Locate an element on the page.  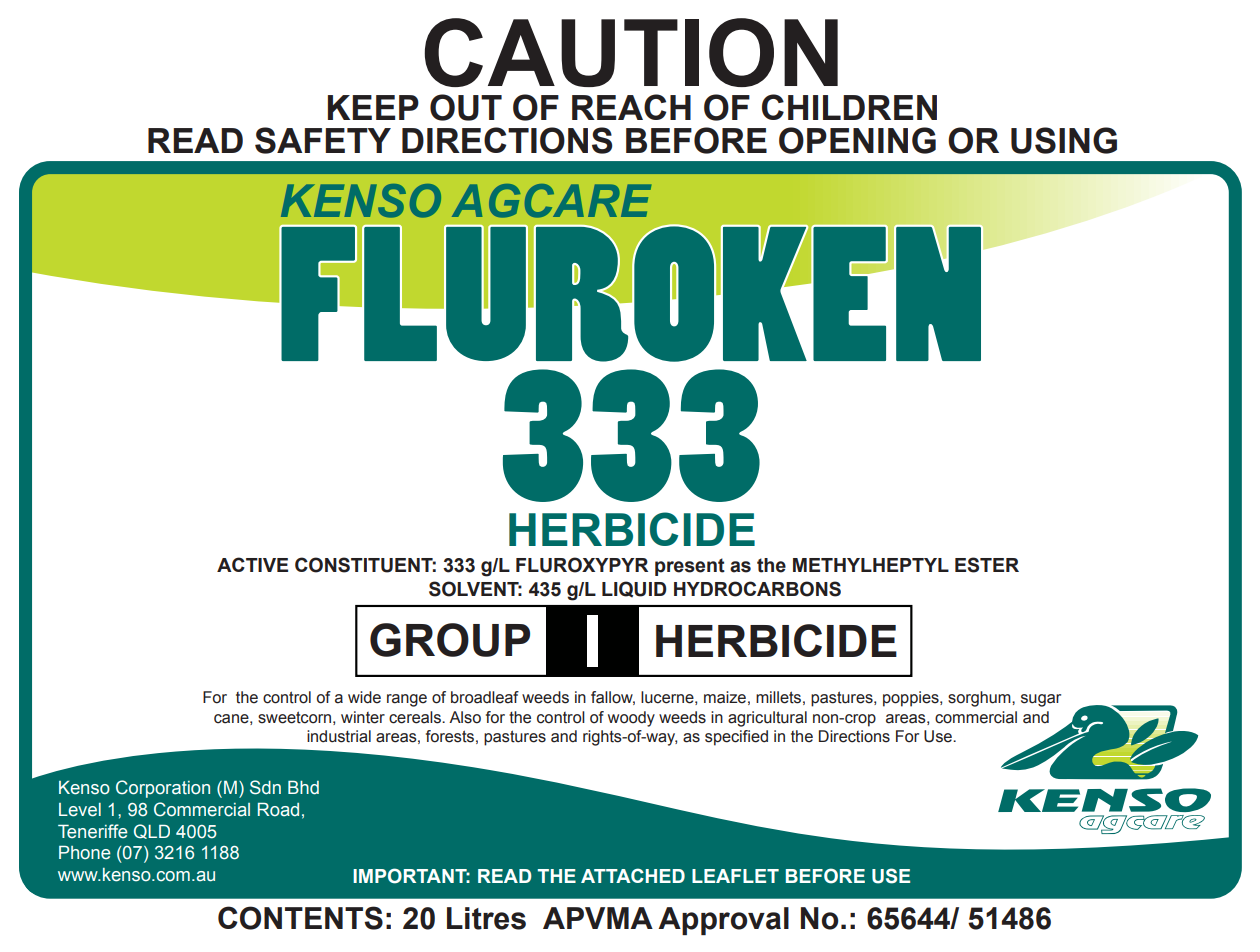
CONTENTS is located at coordinates (300, 918).
